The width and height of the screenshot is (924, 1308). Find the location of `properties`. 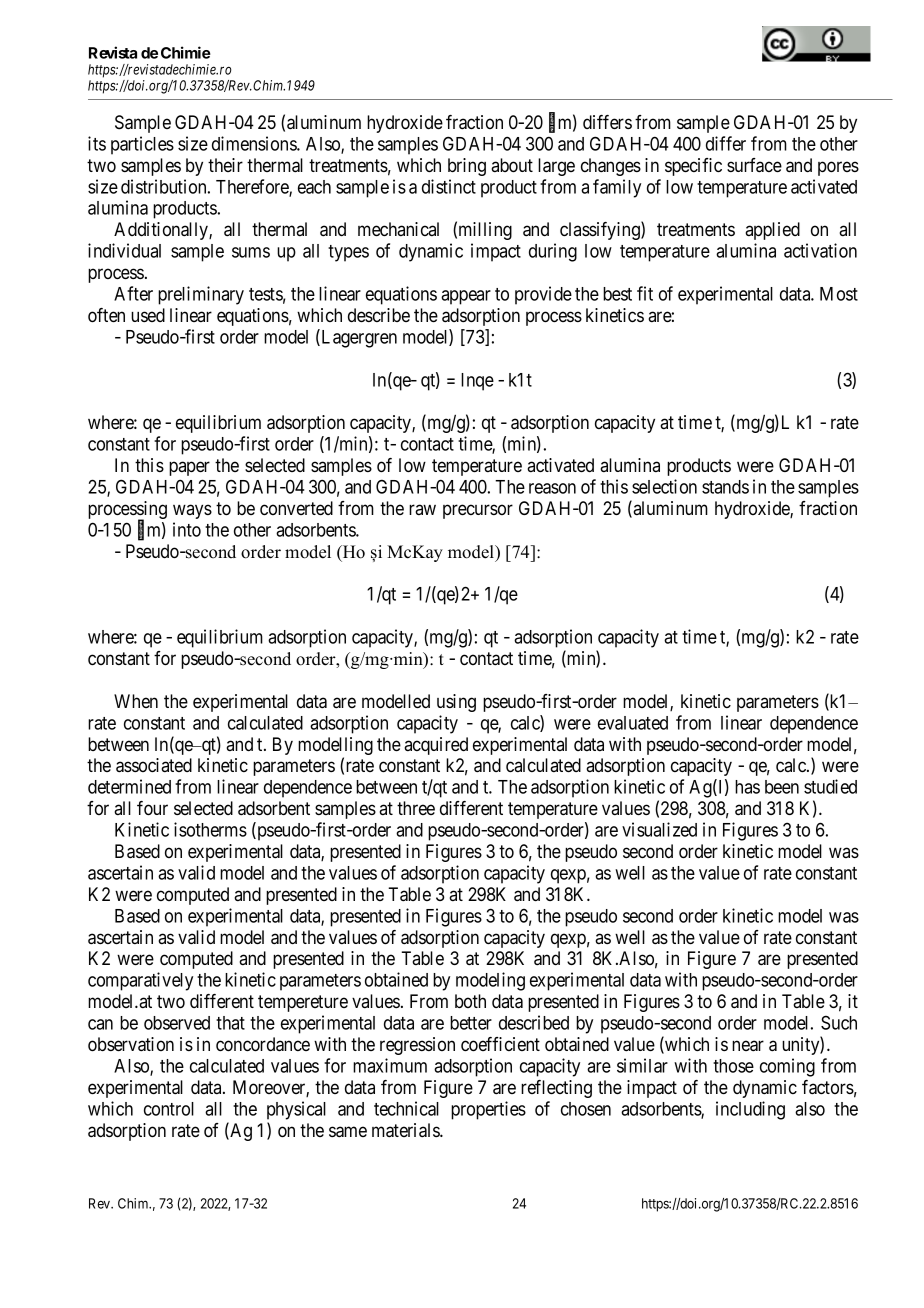

properties is located at coordinates (488, 1110).
